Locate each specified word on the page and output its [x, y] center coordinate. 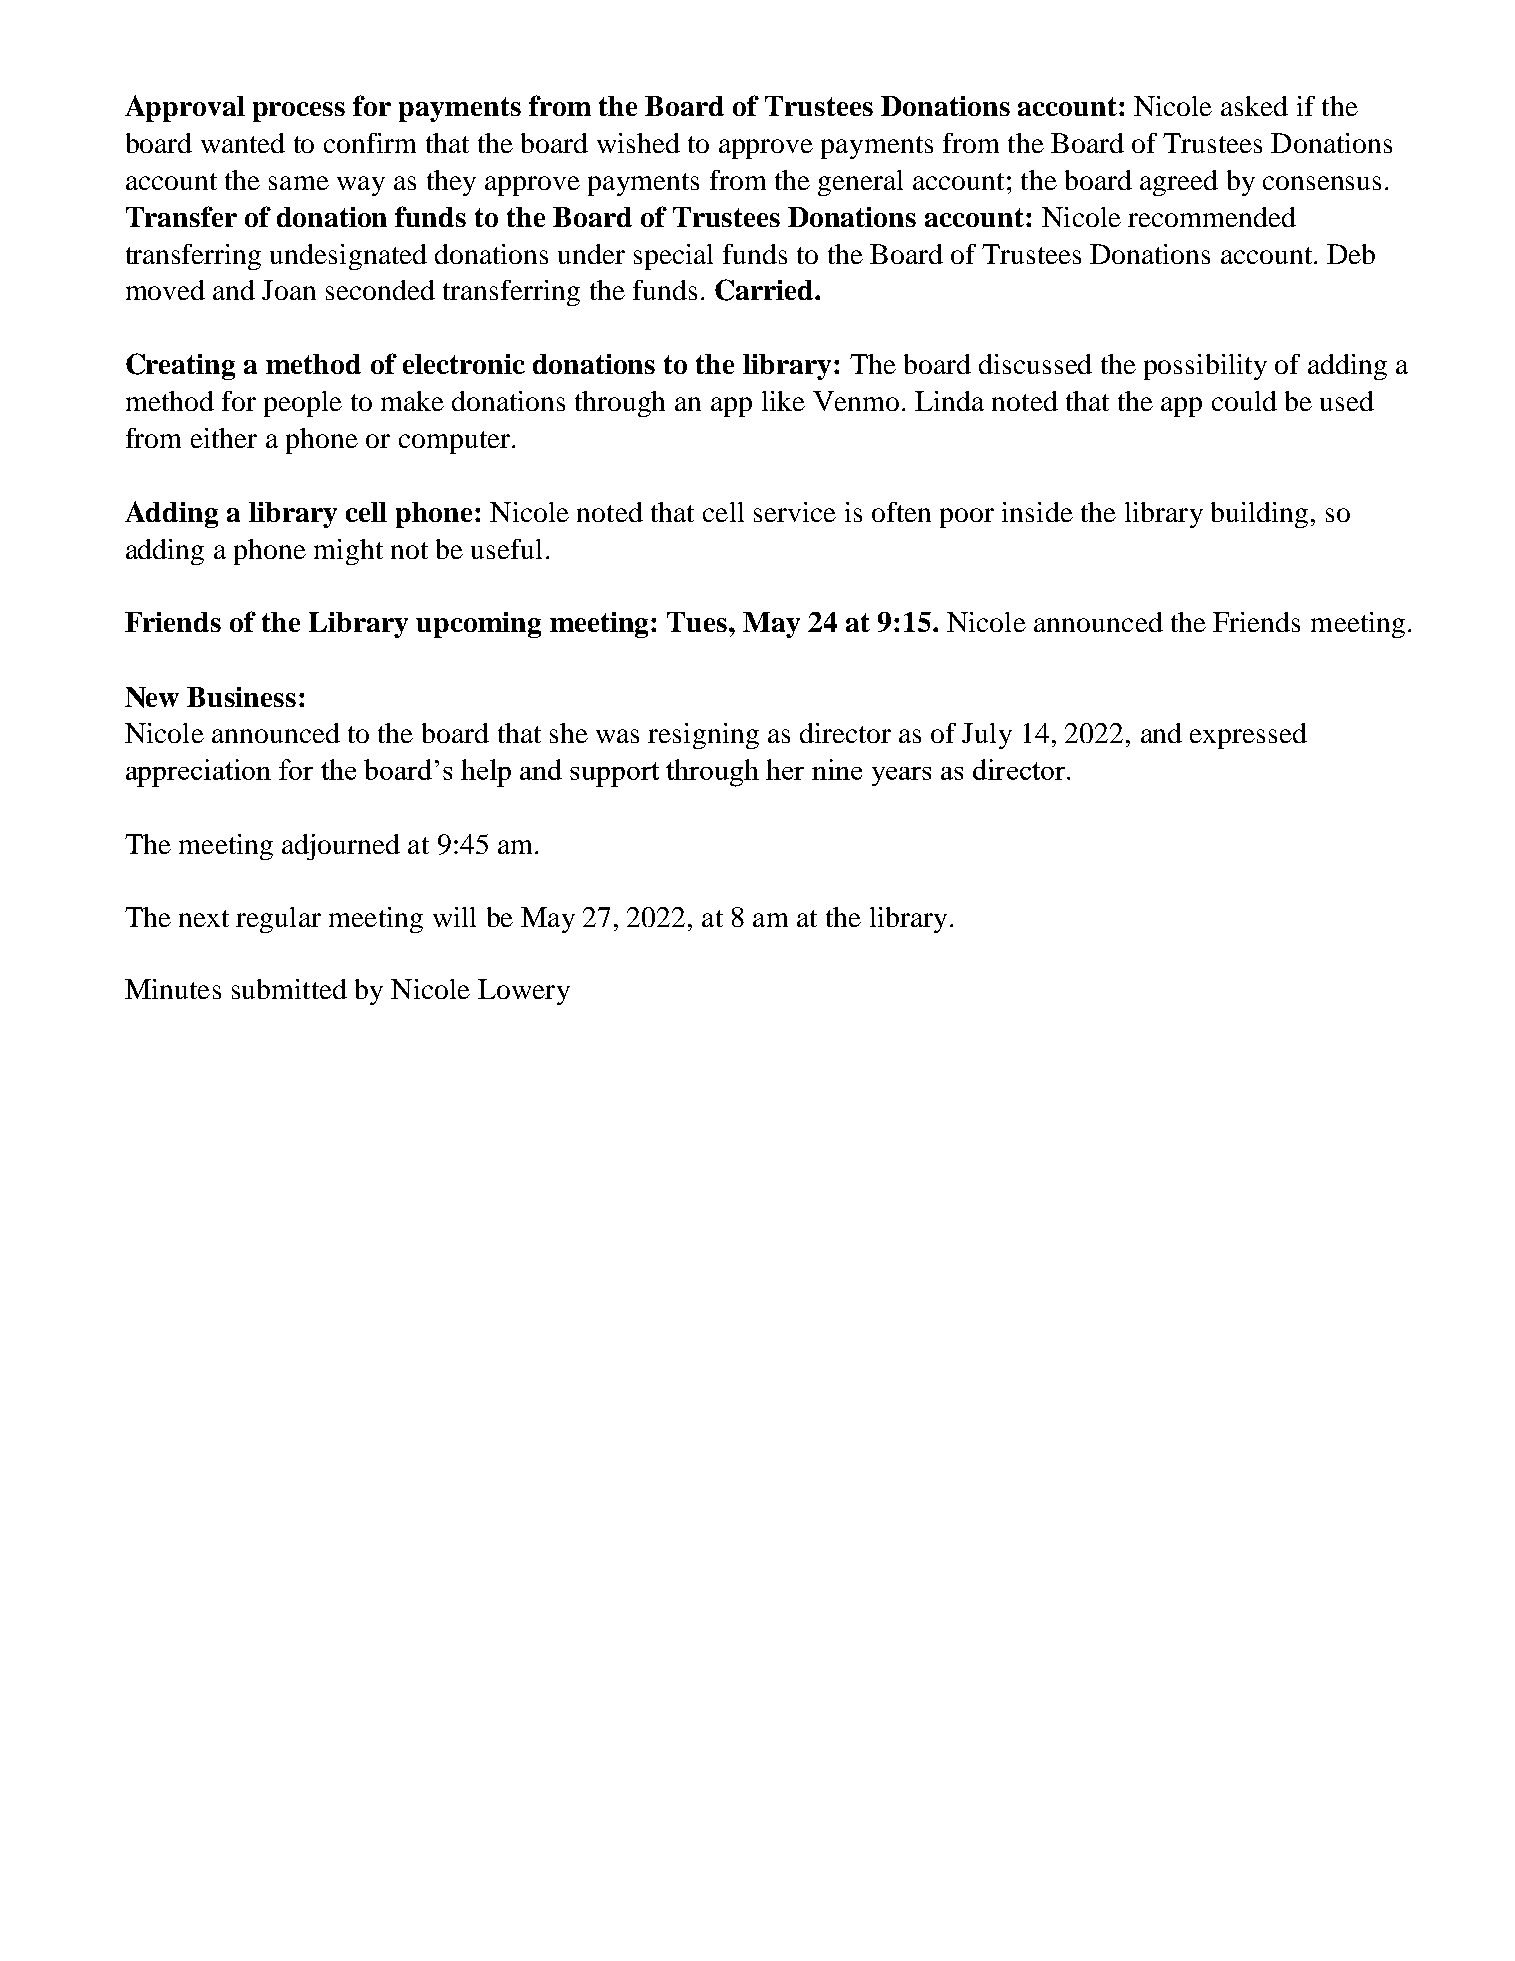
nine [837, 769]
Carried [765, 290]
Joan [289, 290]
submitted [289, 989]
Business [241, 697]
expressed [1248, 736]
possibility [1205, 367]
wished [638, 143]
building [1259, 515]
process [299, 112]
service [795, 512]
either [224, 438]
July [987, 736]
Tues [698, 622]
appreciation [198, 773]
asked [1254, 106]
